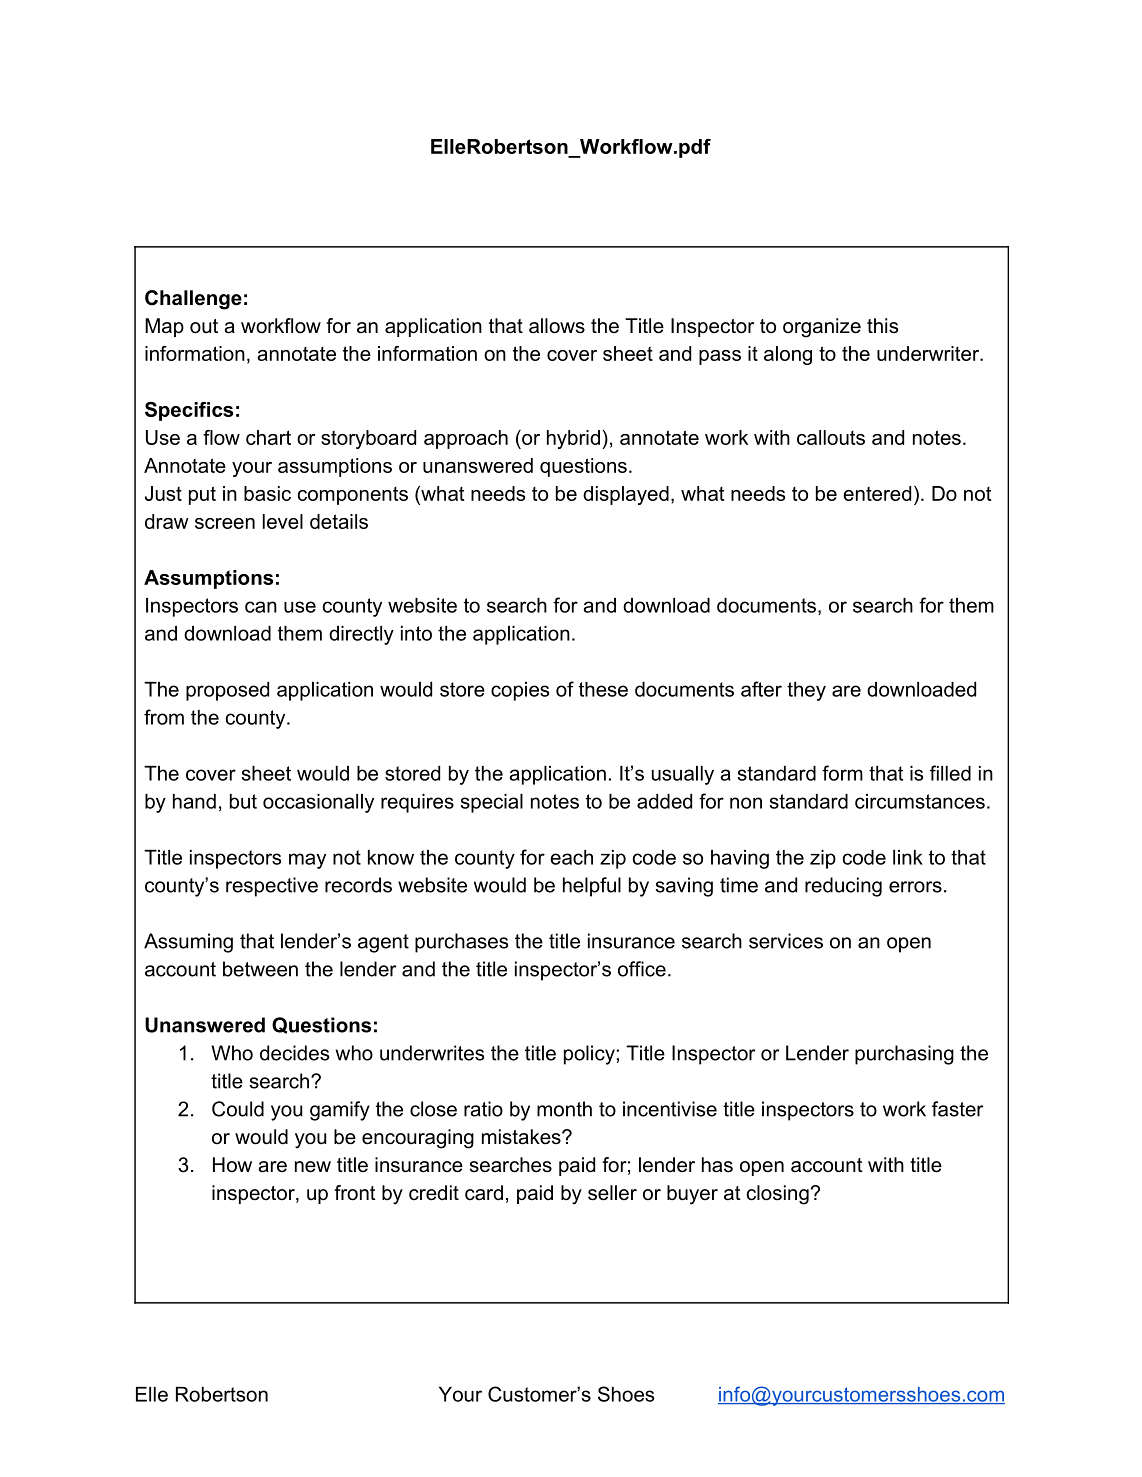 The width and height of the image is (1142, 1477). I want to click on filled, so click(950, 773).
